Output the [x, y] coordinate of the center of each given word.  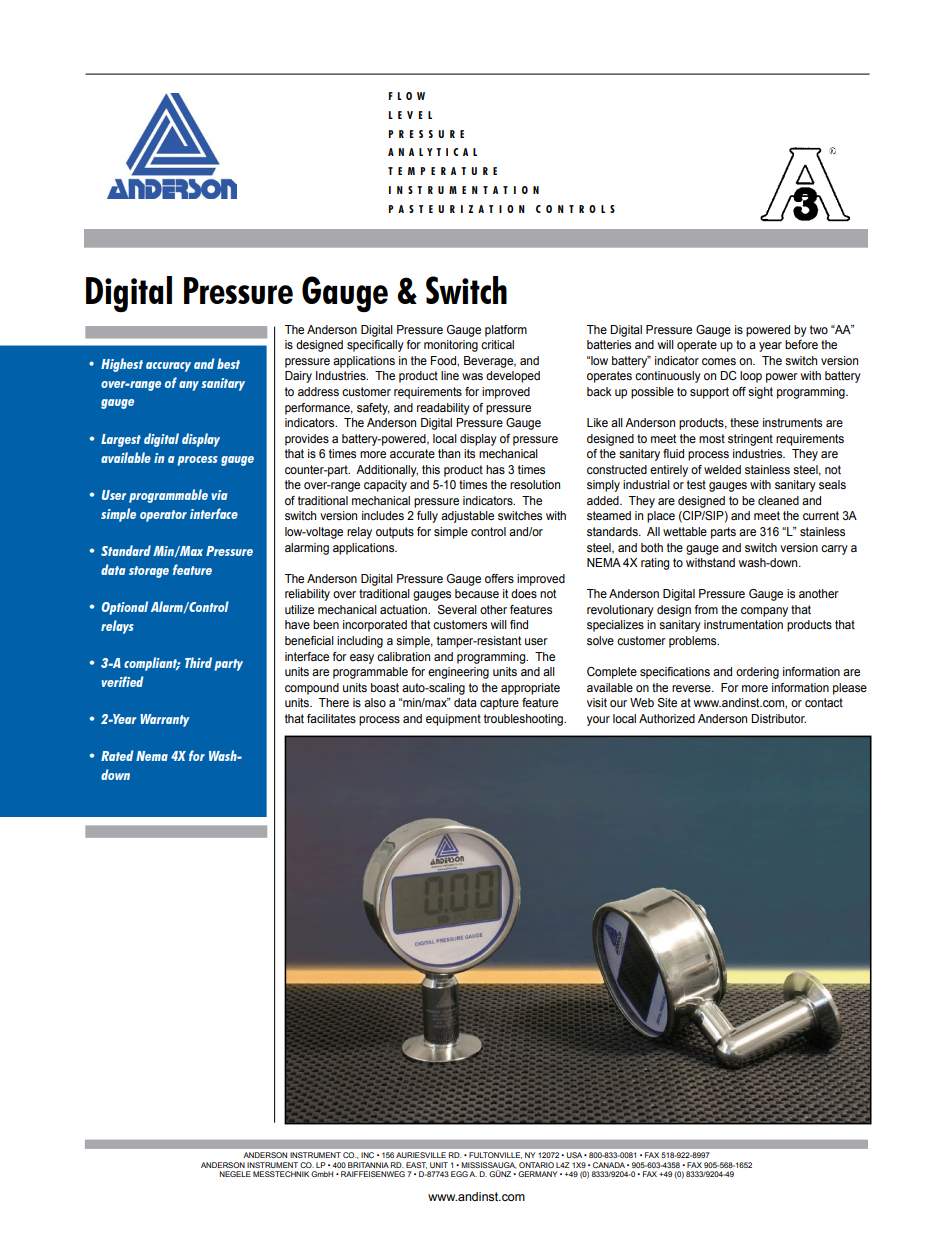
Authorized [667, 718]
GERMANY [538, 1174]
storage [149, 572]
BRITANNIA [368, 1165]
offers [499, 578]
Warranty [165, 720]
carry [834, 550]
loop [751, 377]
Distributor [778, 718]
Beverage [490, 362]
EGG [459, 1174]
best [228, 363]
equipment [453, 720]
